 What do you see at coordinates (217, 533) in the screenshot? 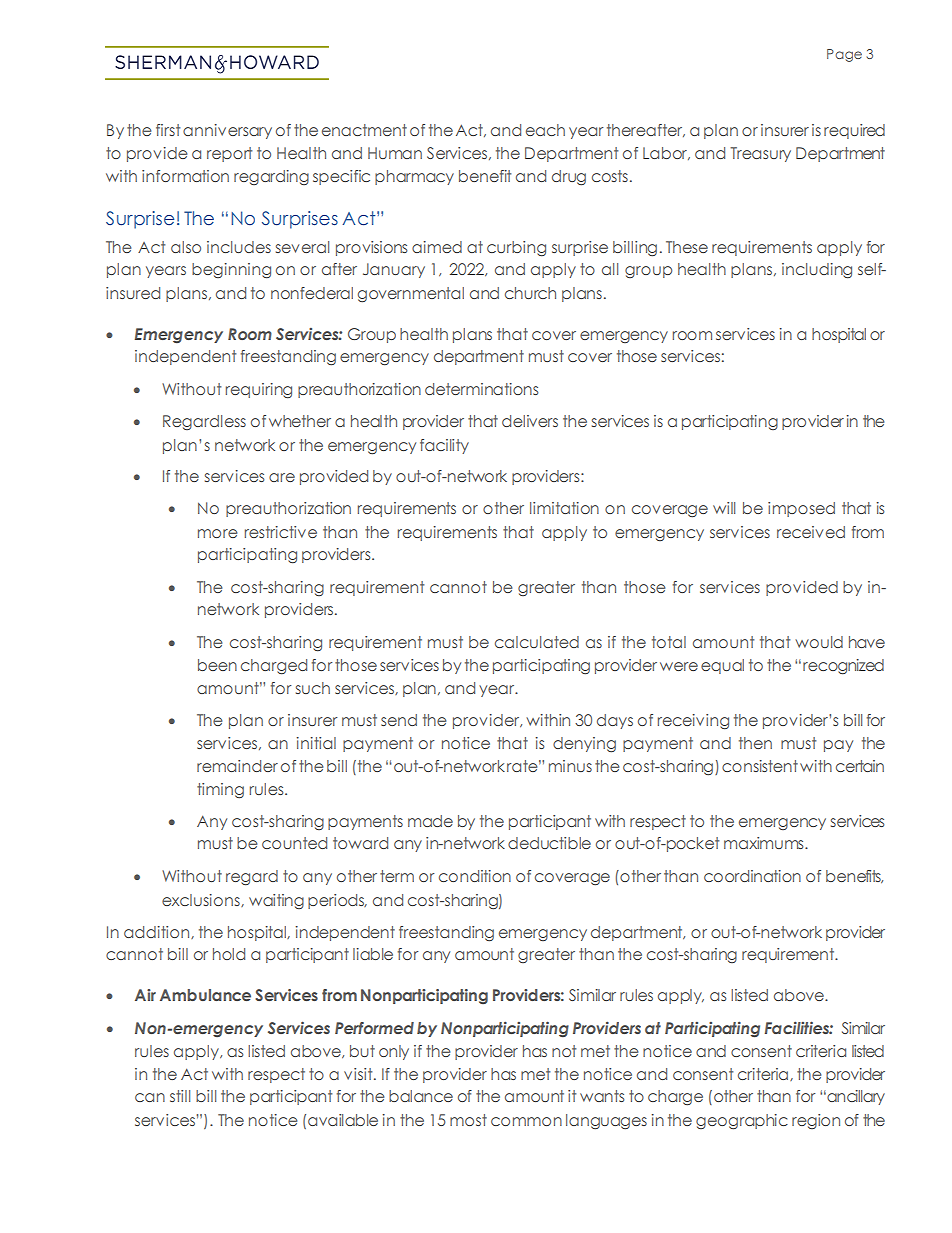
I see `more` at bounding box center [217, 533].
